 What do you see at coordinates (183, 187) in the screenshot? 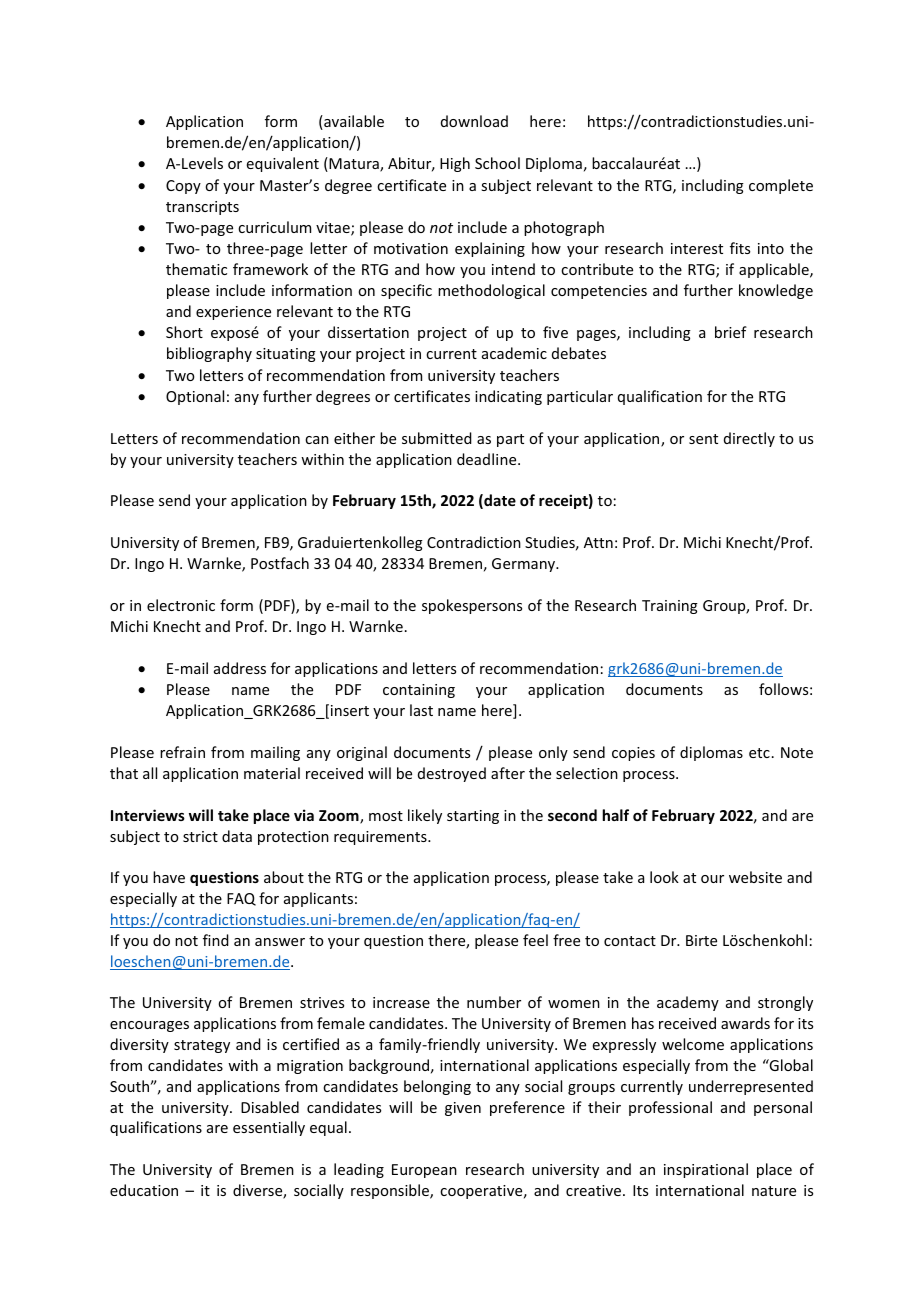
I see `Copy` at bounding box center [183, 187].
